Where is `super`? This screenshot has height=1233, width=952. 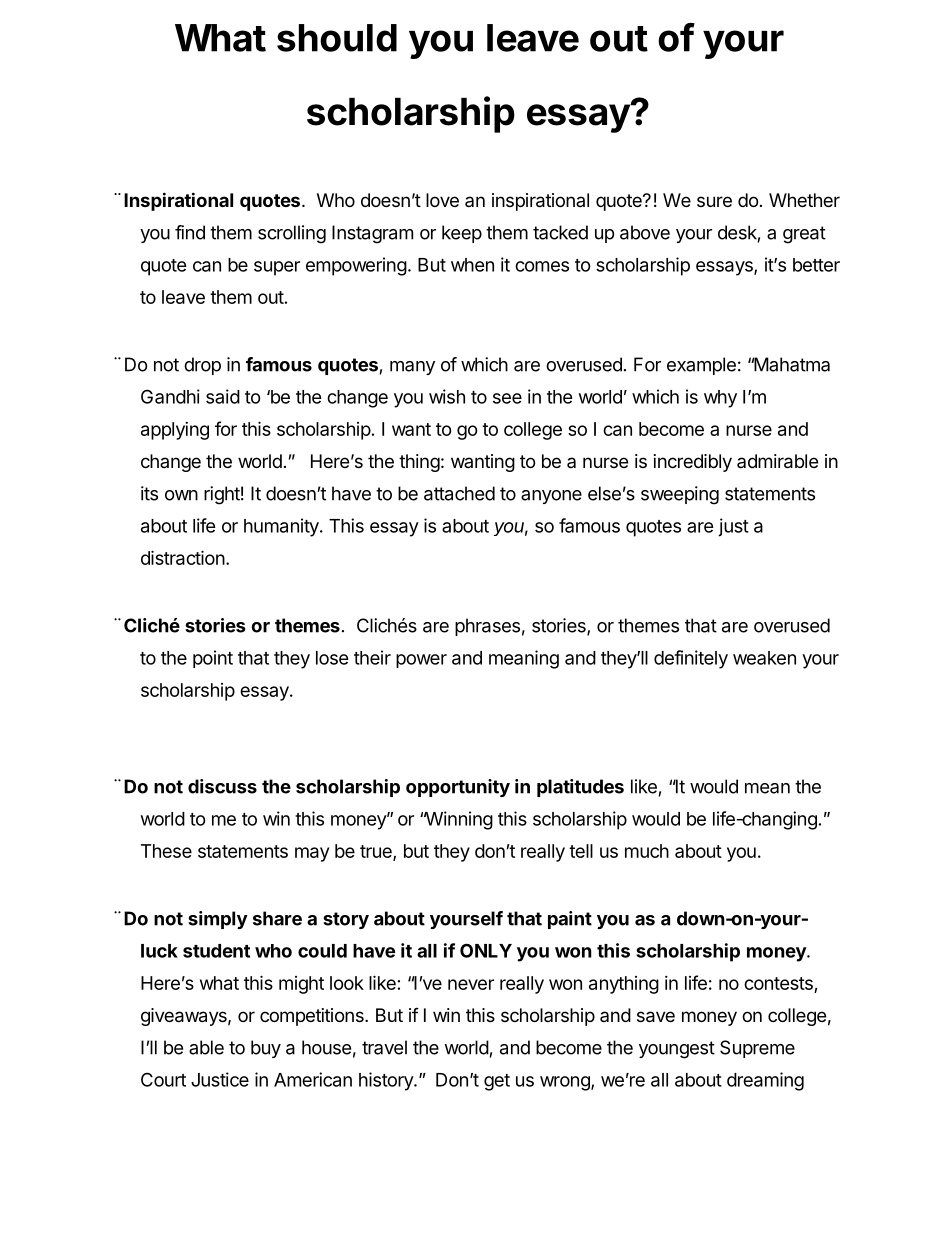 super is located at coordinates (277, 268).
